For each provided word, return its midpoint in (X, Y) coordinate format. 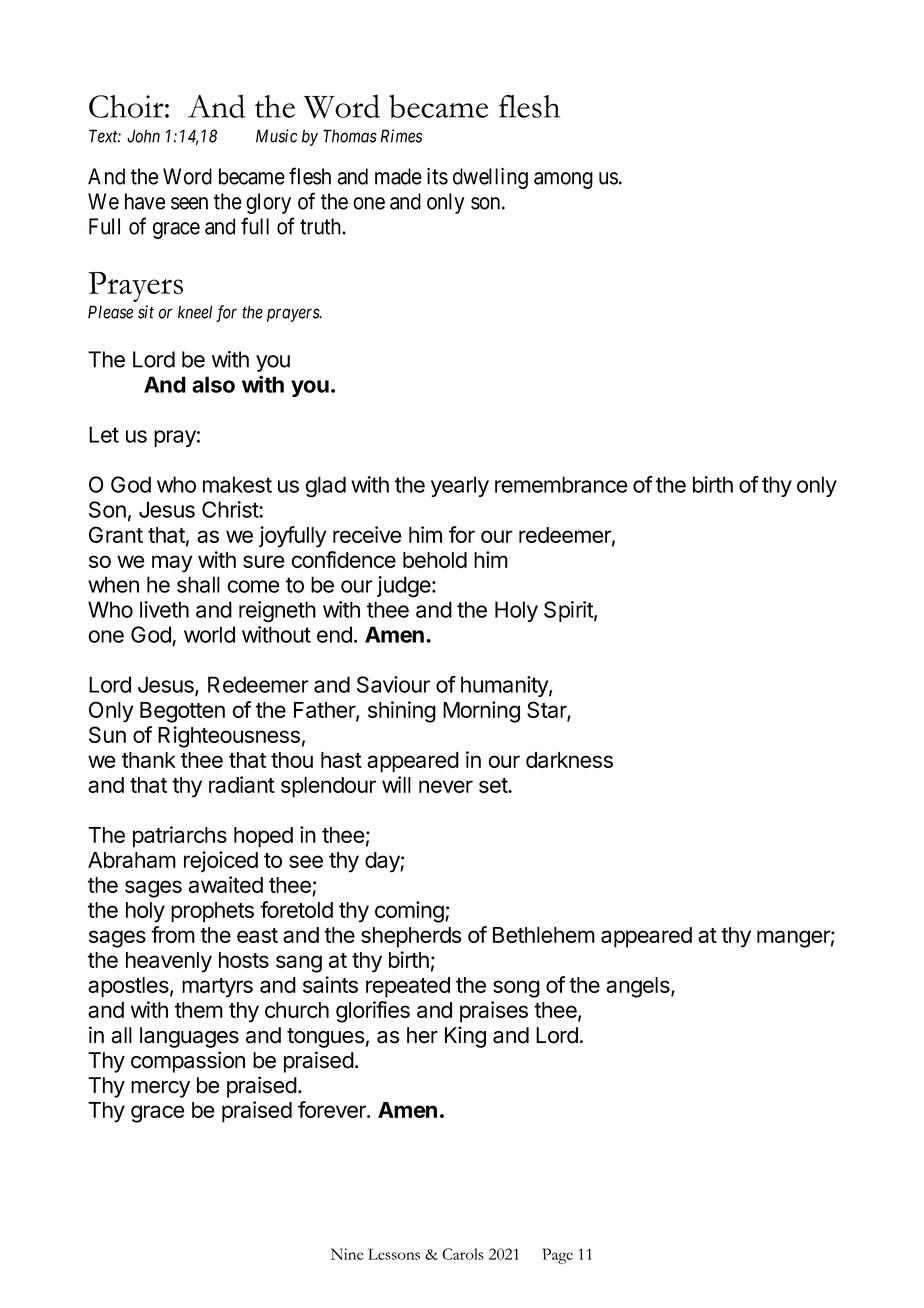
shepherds (411, 937)
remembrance (561, 484)
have (145, 201)
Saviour (393, 684)
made (398, 176)
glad (325, 487)
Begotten (182, 712)
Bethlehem (544, 935)
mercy (160, 1089)
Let (104, 434)
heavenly (169, 962)
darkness (569, 760)
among (563, 180)
